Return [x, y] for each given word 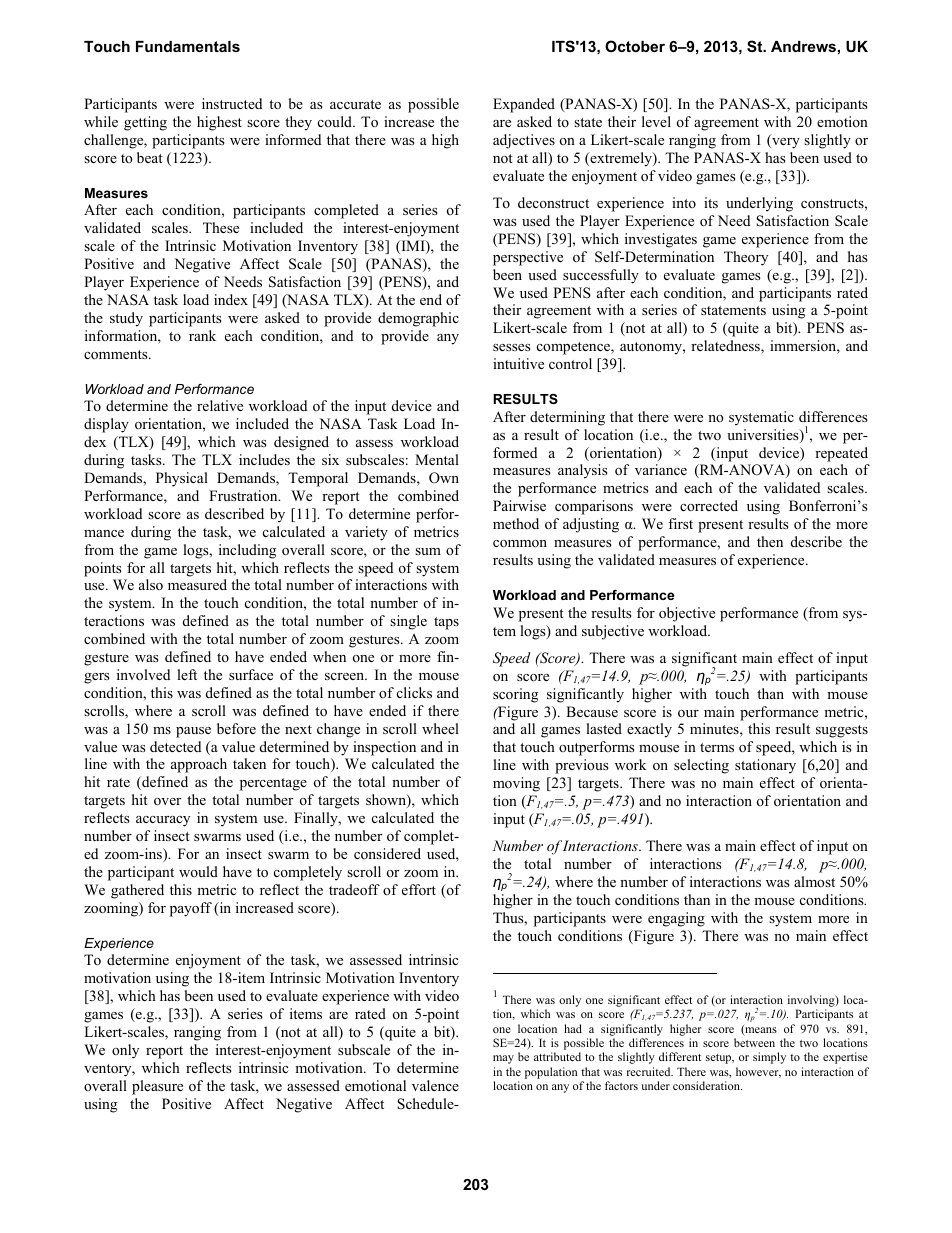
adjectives [524, 141]
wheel [440, 728]
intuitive [518, 363]
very [785, 143]
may [503, 1059]
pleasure [157, 1087]
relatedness [726, 347]
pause [193, 732]
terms [717, 747]
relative [220, 405]
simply [769, 1058]
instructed [232, 103]
